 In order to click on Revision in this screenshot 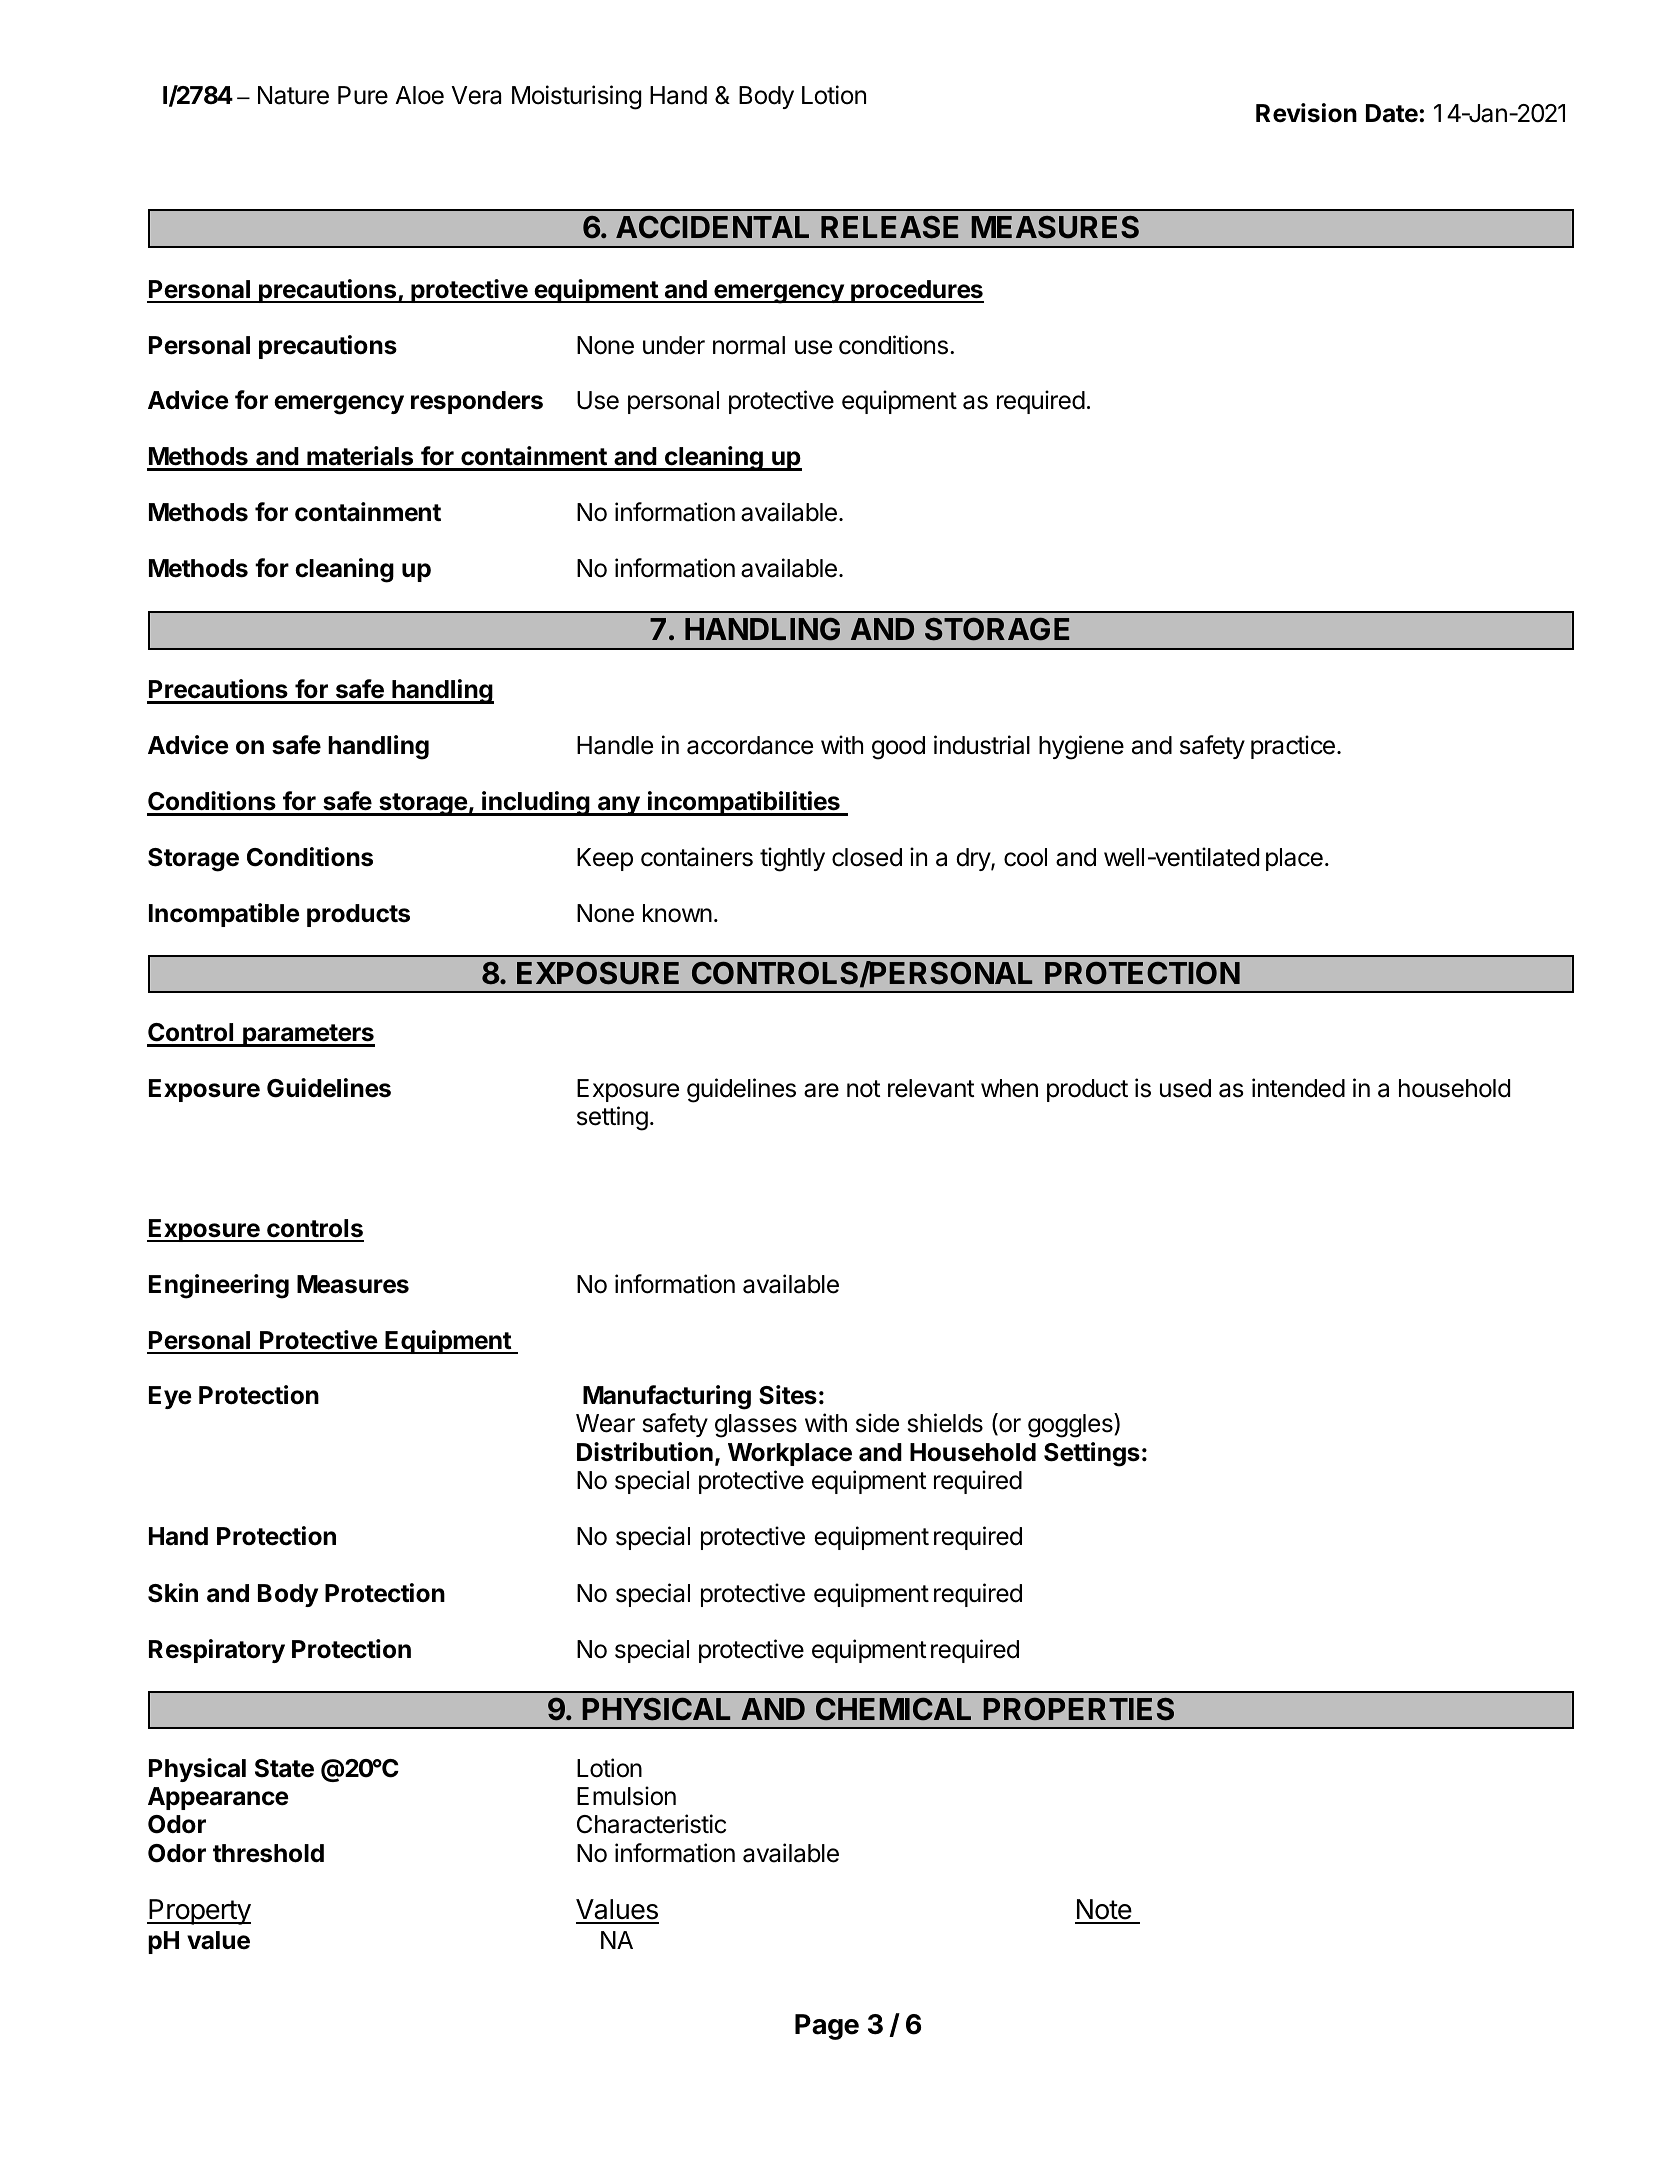, I will do `click(1306, 113)`.
